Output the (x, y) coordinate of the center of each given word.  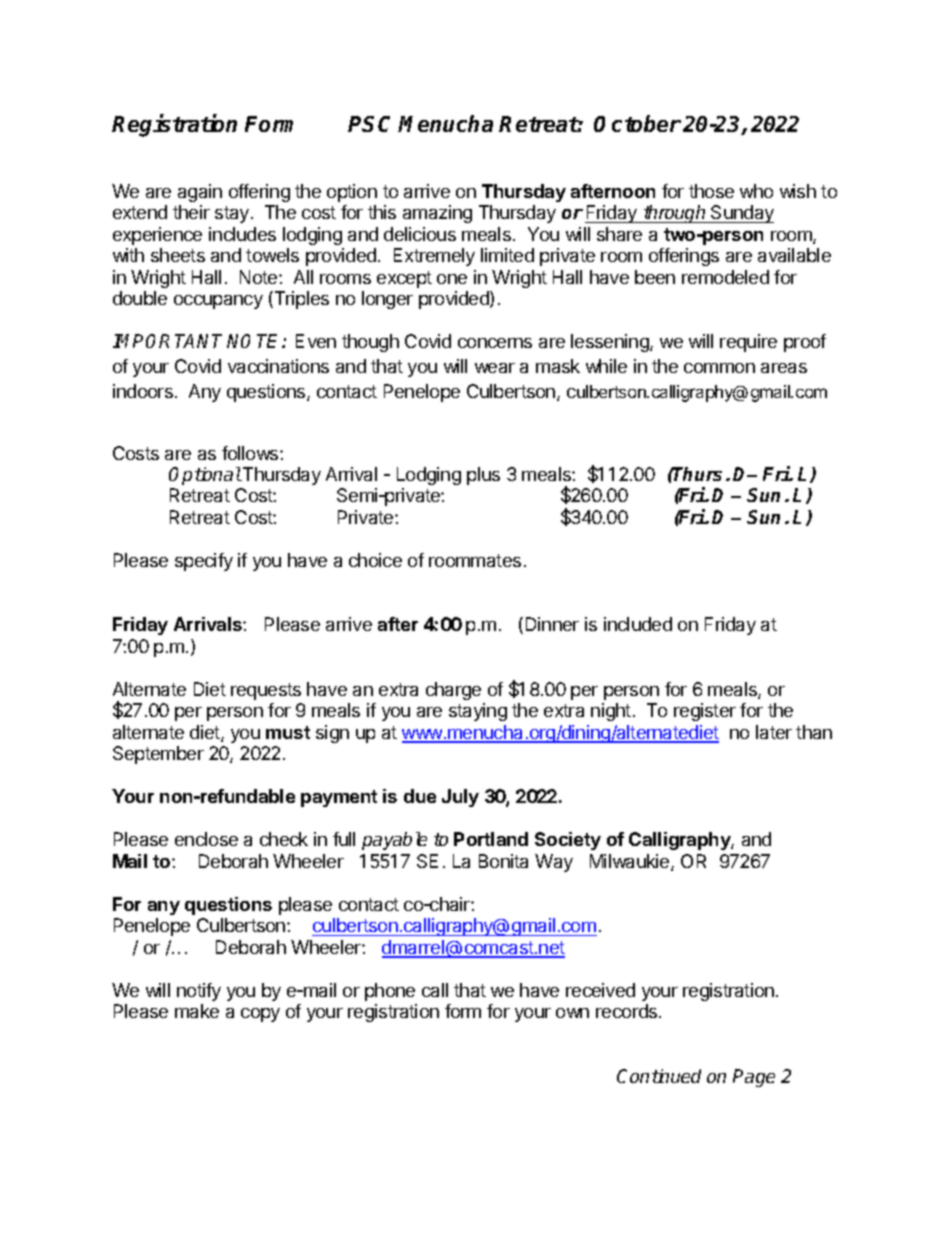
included (638, 624)
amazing (437, 214)
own (572, 1013)
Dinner (552, 624)
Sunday (741, 214)
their (191, 212)
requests (266, 691)
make (197, 1011)
